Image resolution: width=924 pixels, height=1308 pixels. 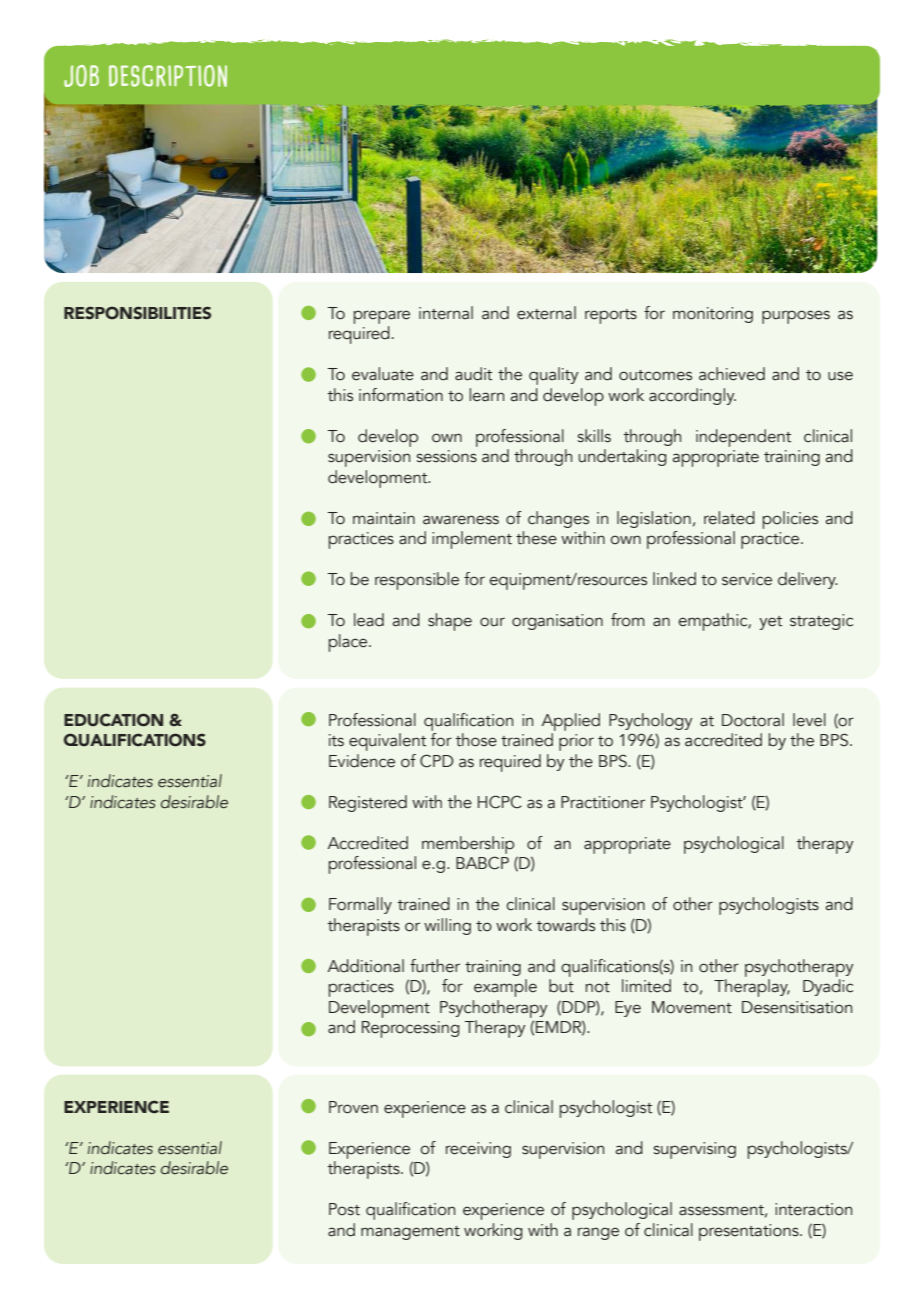 I want to click on internal, so click(x=446, y=313).
